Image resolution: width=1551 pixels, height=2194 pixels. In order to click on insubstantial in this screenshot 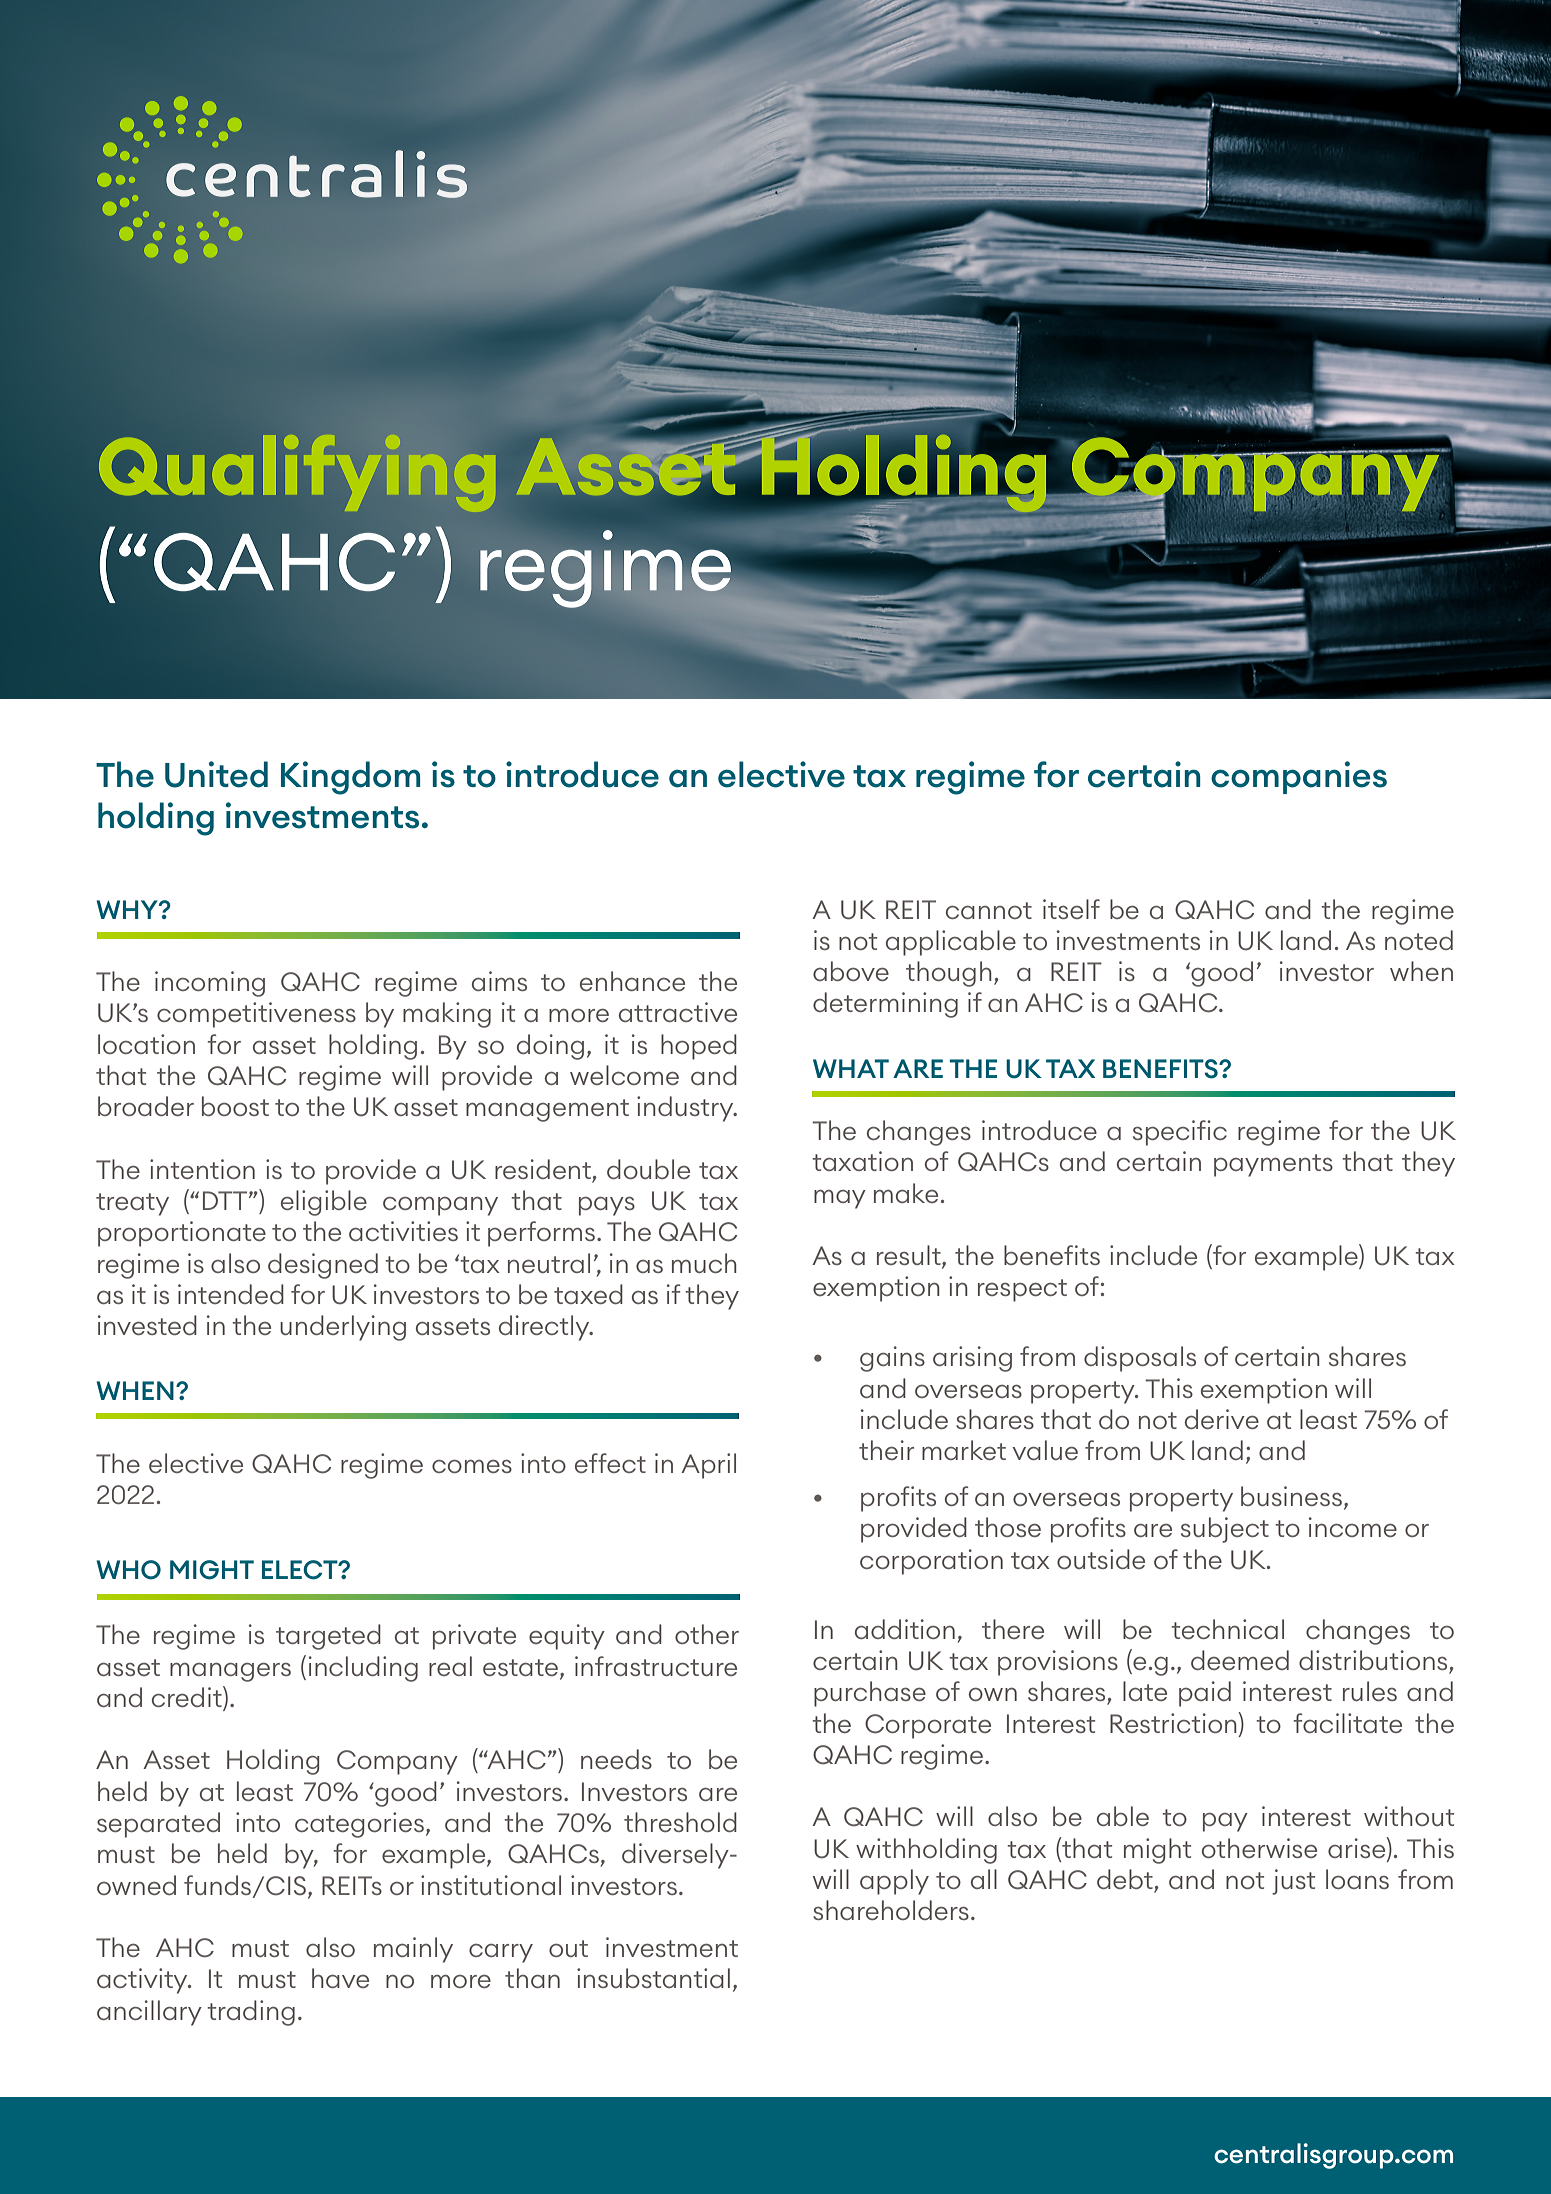, I will do `click(653, 1978)`.
